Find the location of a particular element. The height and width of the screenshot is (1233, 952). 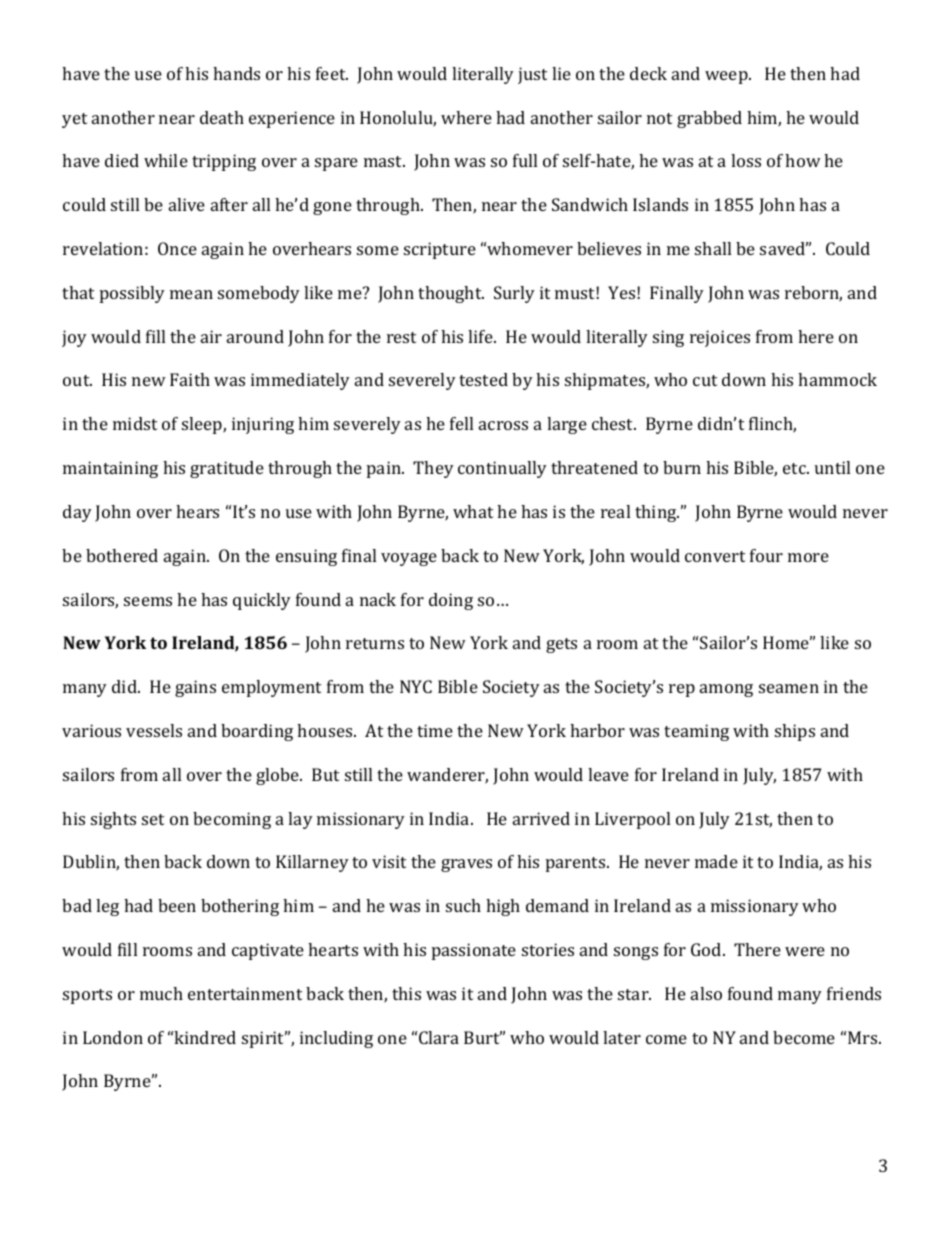

much is located at coordinates (161, 993).
